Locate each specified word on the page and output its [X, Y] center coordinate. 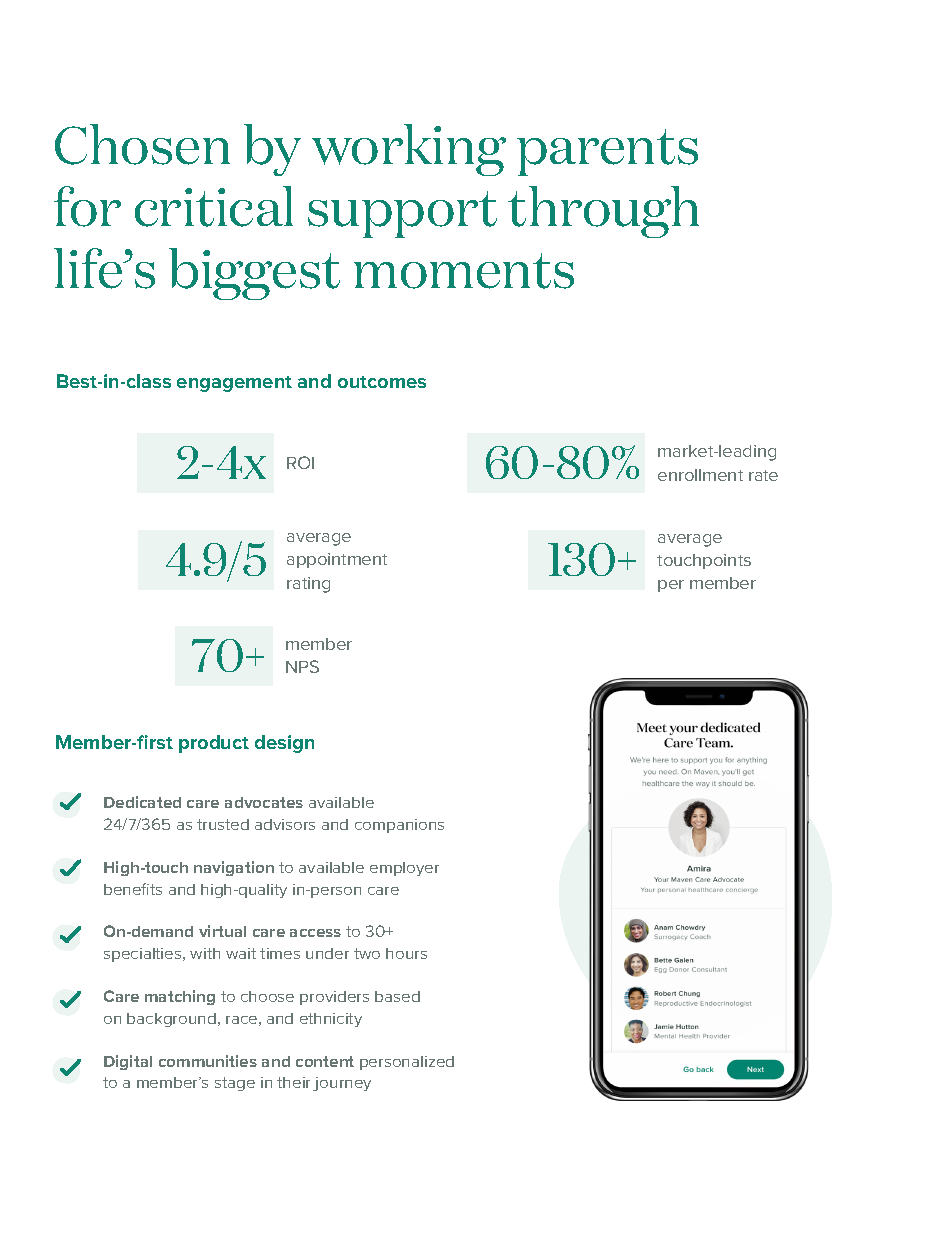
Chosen [142, 144]
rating [308, 585]
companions [399, 826]
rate [763, 475]
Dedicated [142, 802]
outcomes [382, 382]
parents [607, 152]
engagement [234, 384]
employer [404, 869]
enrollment [700, 475]
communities [208, 1061]
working [409, 150]
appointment [337, 560]
